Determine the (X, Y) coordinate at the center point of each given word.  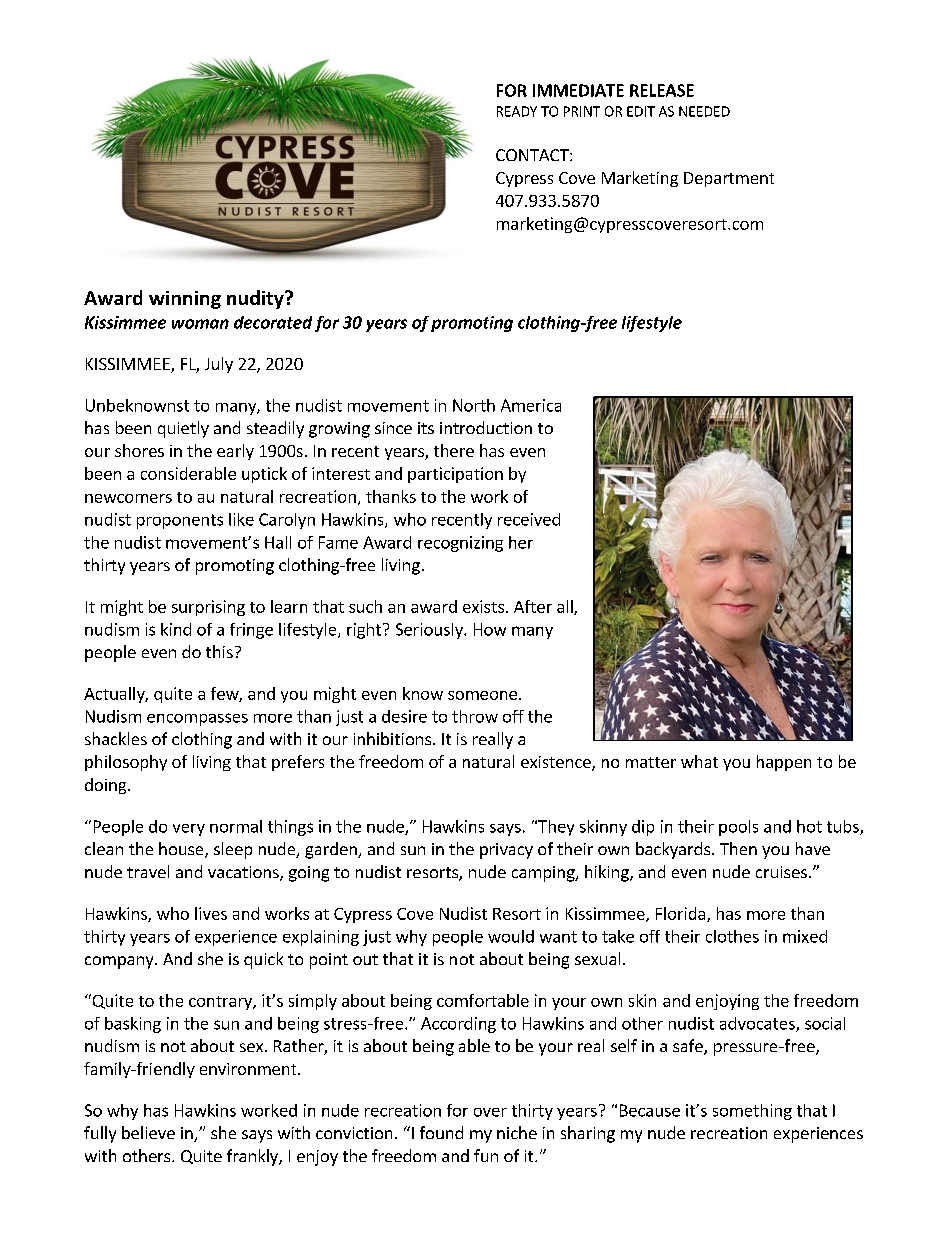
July (219, 365)
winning (185, 300)
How (490, 629)
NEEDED (704, 111)
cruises (781, 872)
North (474, 405)
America (531, 405)
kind (176, 629)
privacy (506, 851)
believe (148, 1132)
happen (784, 763)
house (182, 850)
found (441, 1132)
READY (517, 111)
